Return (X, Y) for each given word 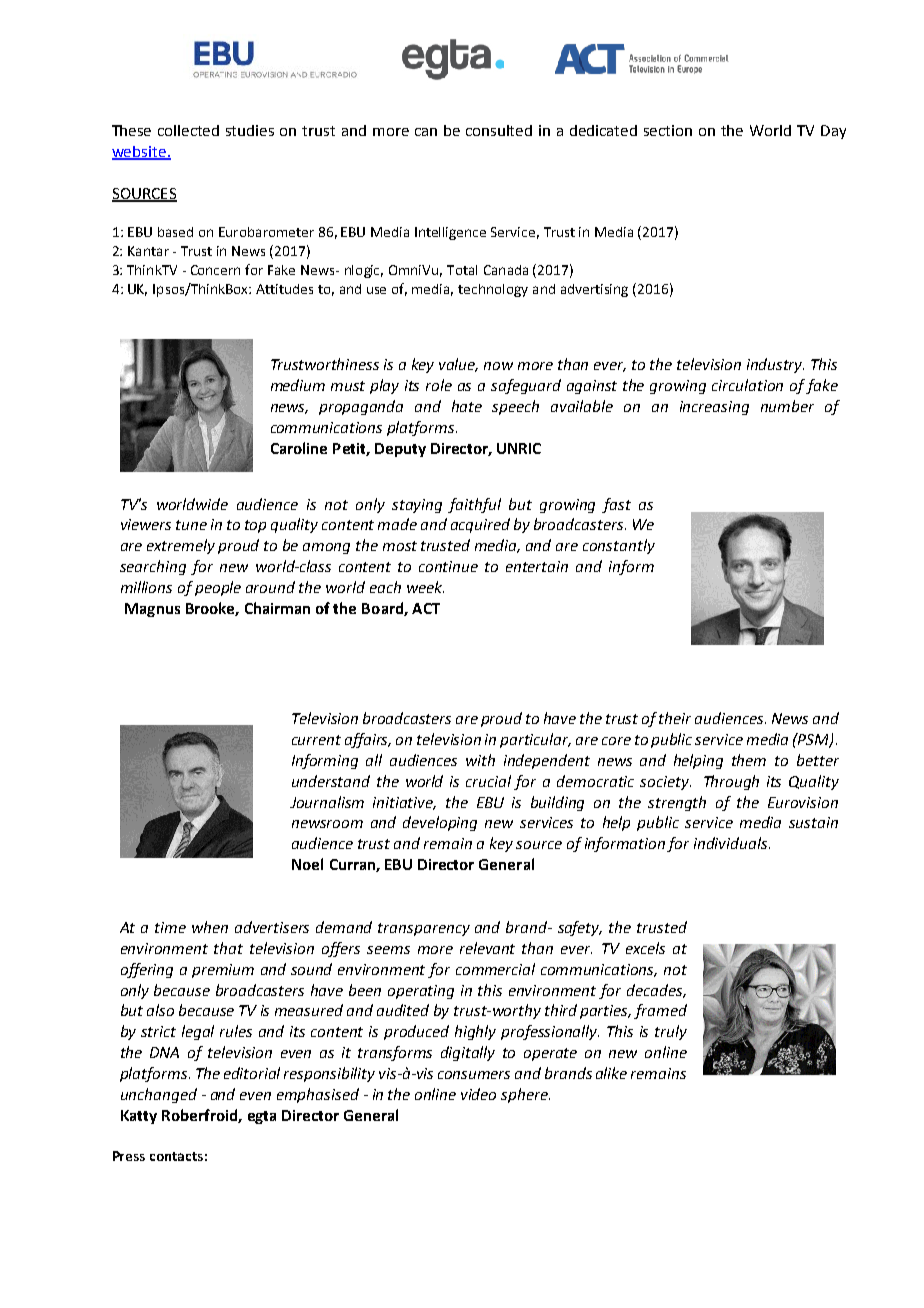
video (478, 1094)
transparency (424, 929)
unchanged (159, 1095)
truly (671, 1032)
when (210, 927)
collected (188, 130)
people (218, 588)
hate (467, 406)
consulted (499, 130)
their (675, 718)
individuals (732, 843)
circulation (747, 385)
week (425, 587)
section (668, 130)
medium (298, 385)
